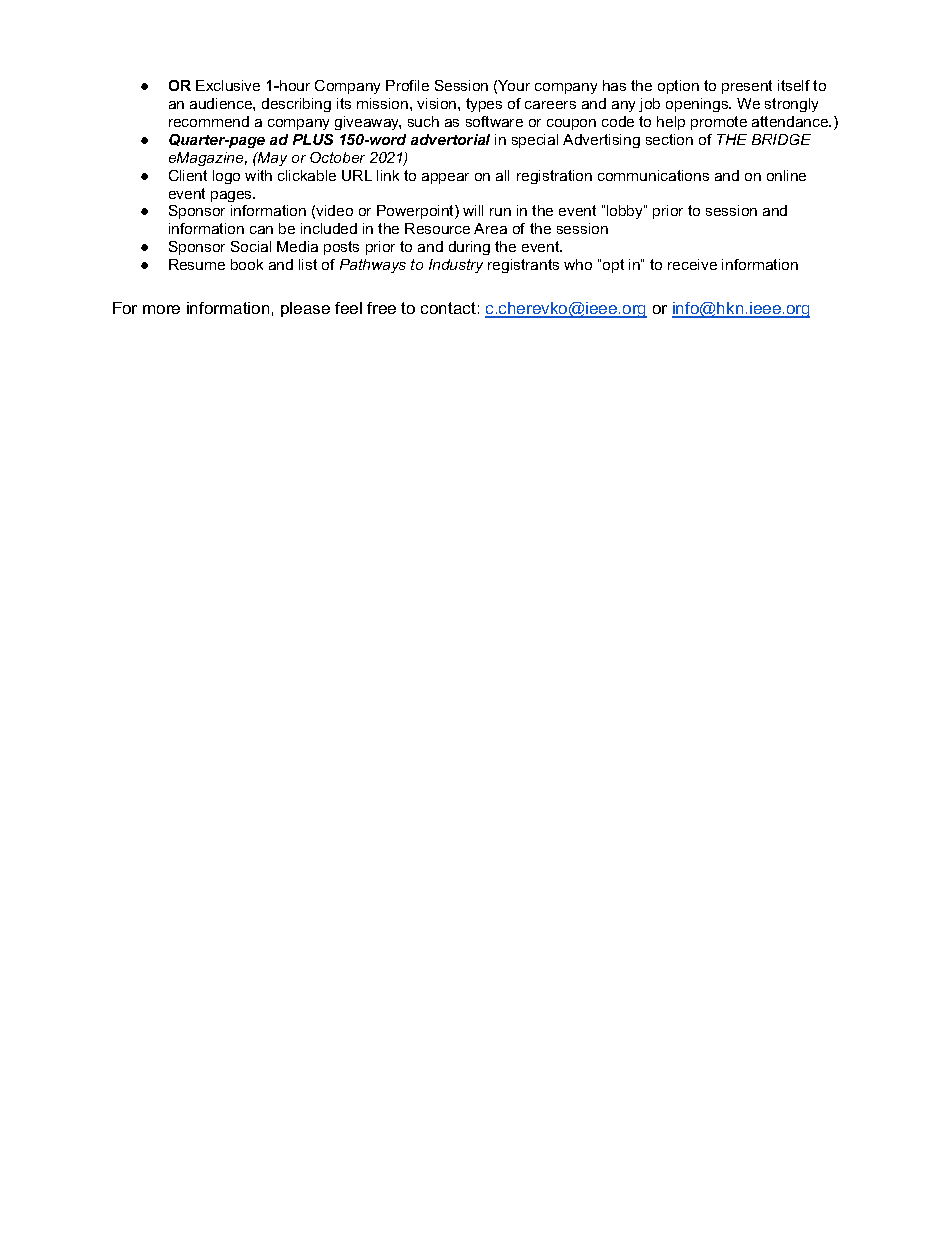 Image resolution: width=952 pixels, height=1233 pixels. Describe the element at coordinates (226, 177) in the document. I see `logo` at that location.
